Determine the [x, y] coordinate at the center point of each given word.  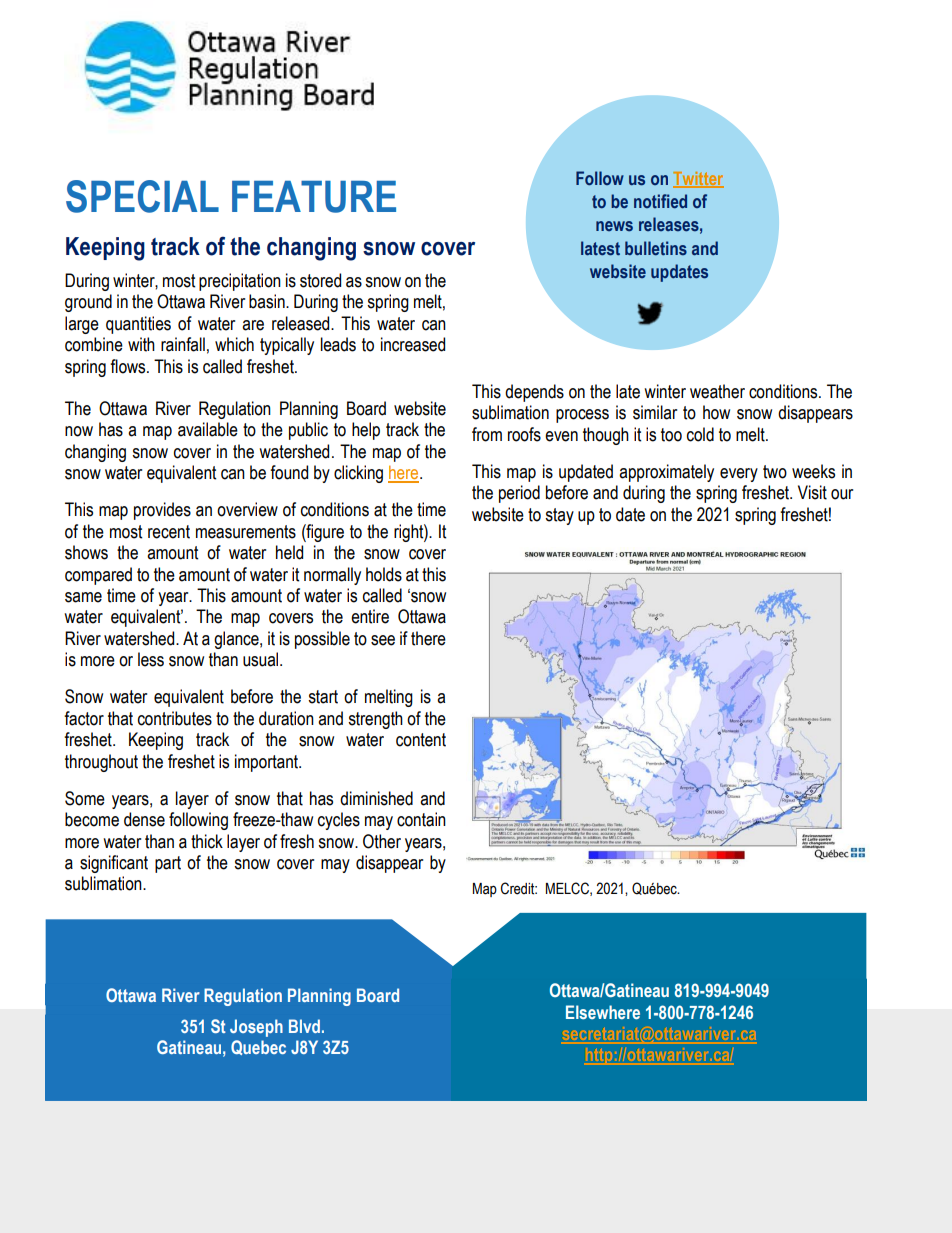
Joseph [256, 1028]
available [208, 429]
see [383, 640]
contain [421, 819]
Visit [812, 492]
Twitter [698, 179]
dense [144, 819]
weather [717, 391]
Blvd [304, 1026]
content [421, 740]
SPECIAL [142, 196]
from [487, 434]
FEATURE [314, 197]
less [151, 659]
